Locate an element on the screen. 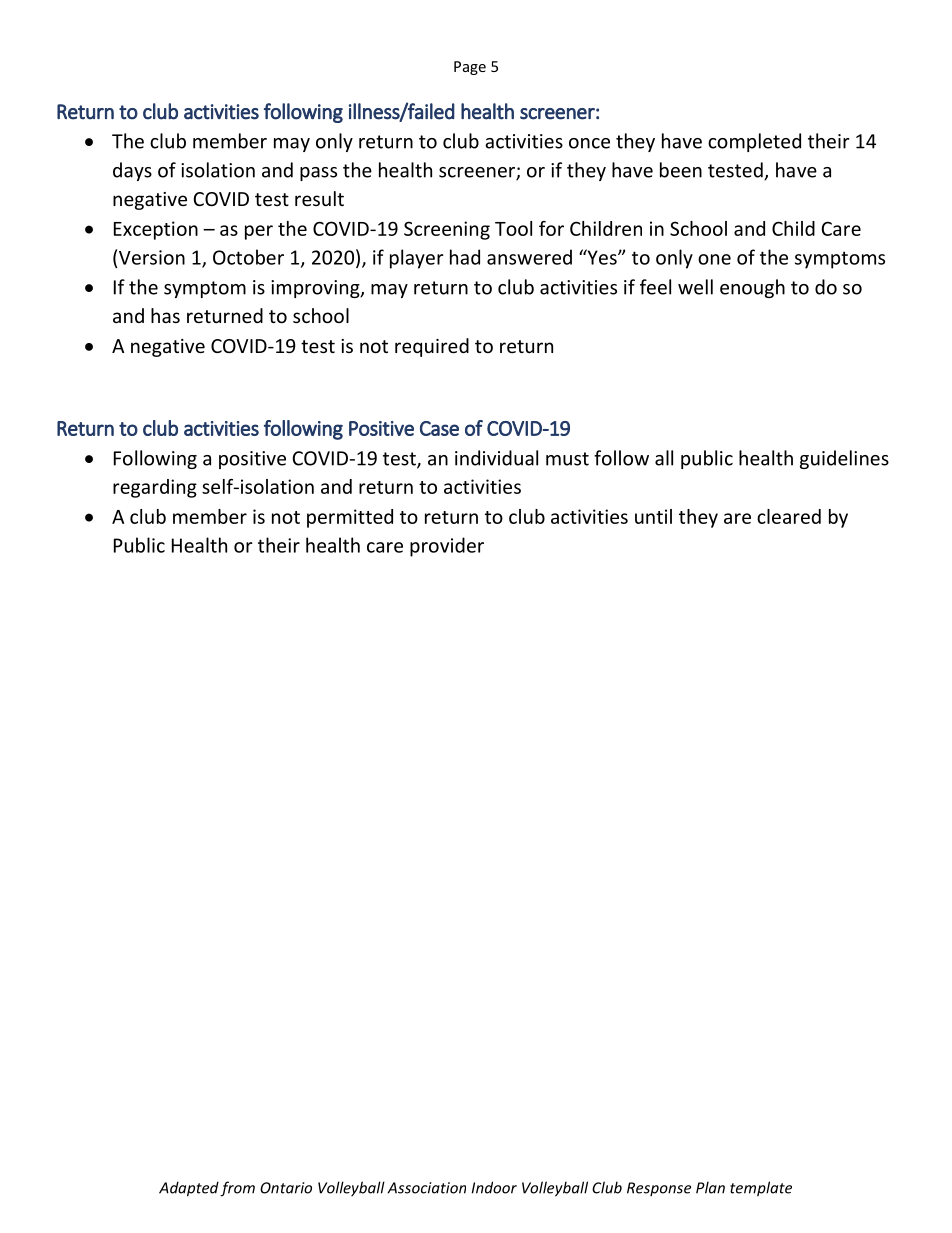  cleared is located at coordinates (789, 516).
